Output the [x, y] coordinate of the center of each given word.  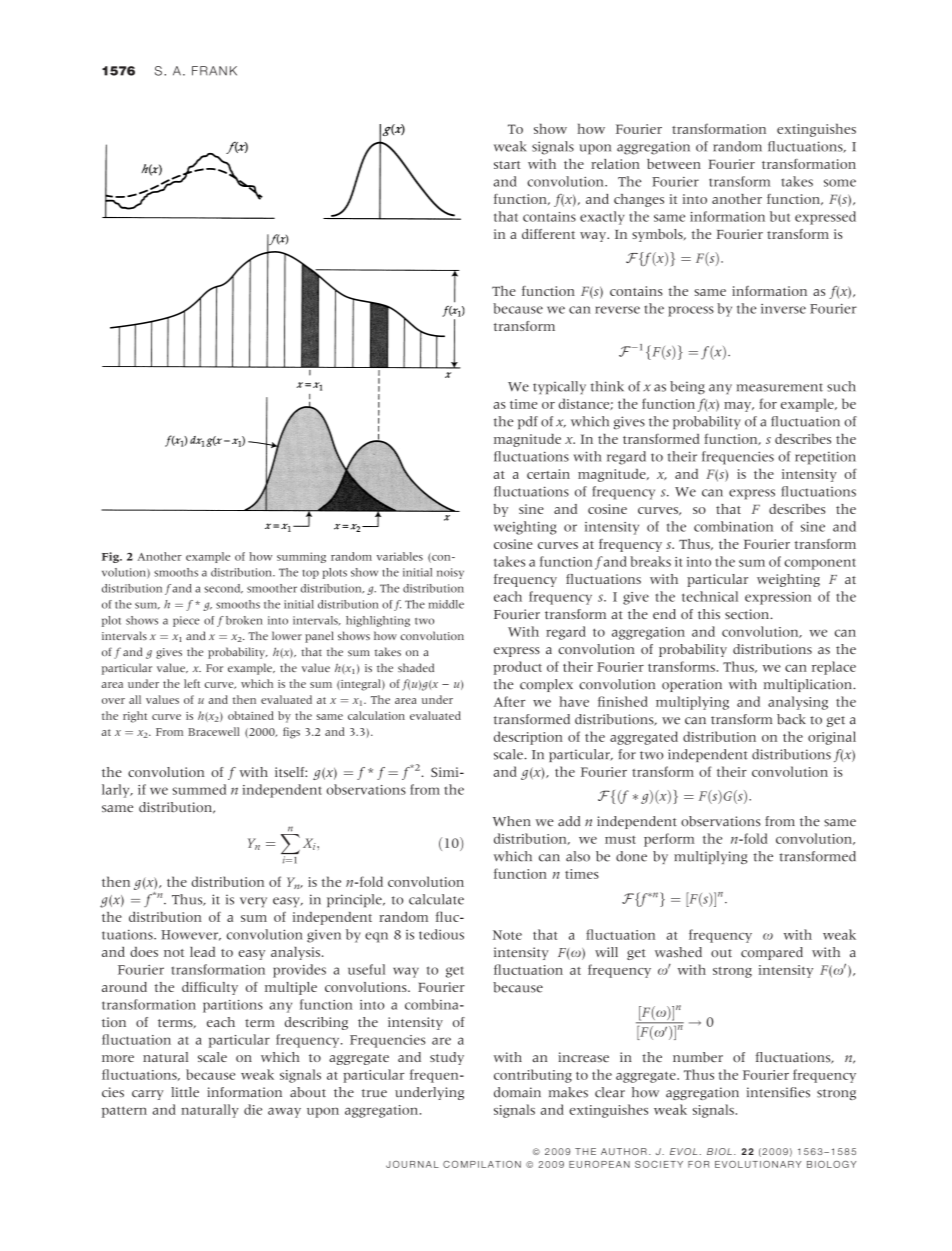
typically [559, 387]
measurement [779, 387]
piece [186, 621]
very [253, 902]
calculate [436, 899]
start [507, 165]
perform [669, 840]
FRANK [214, 71]
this [709, 614]
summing [301, 557]
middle [446, 604]
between [674, 164]
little [185, 1092]
